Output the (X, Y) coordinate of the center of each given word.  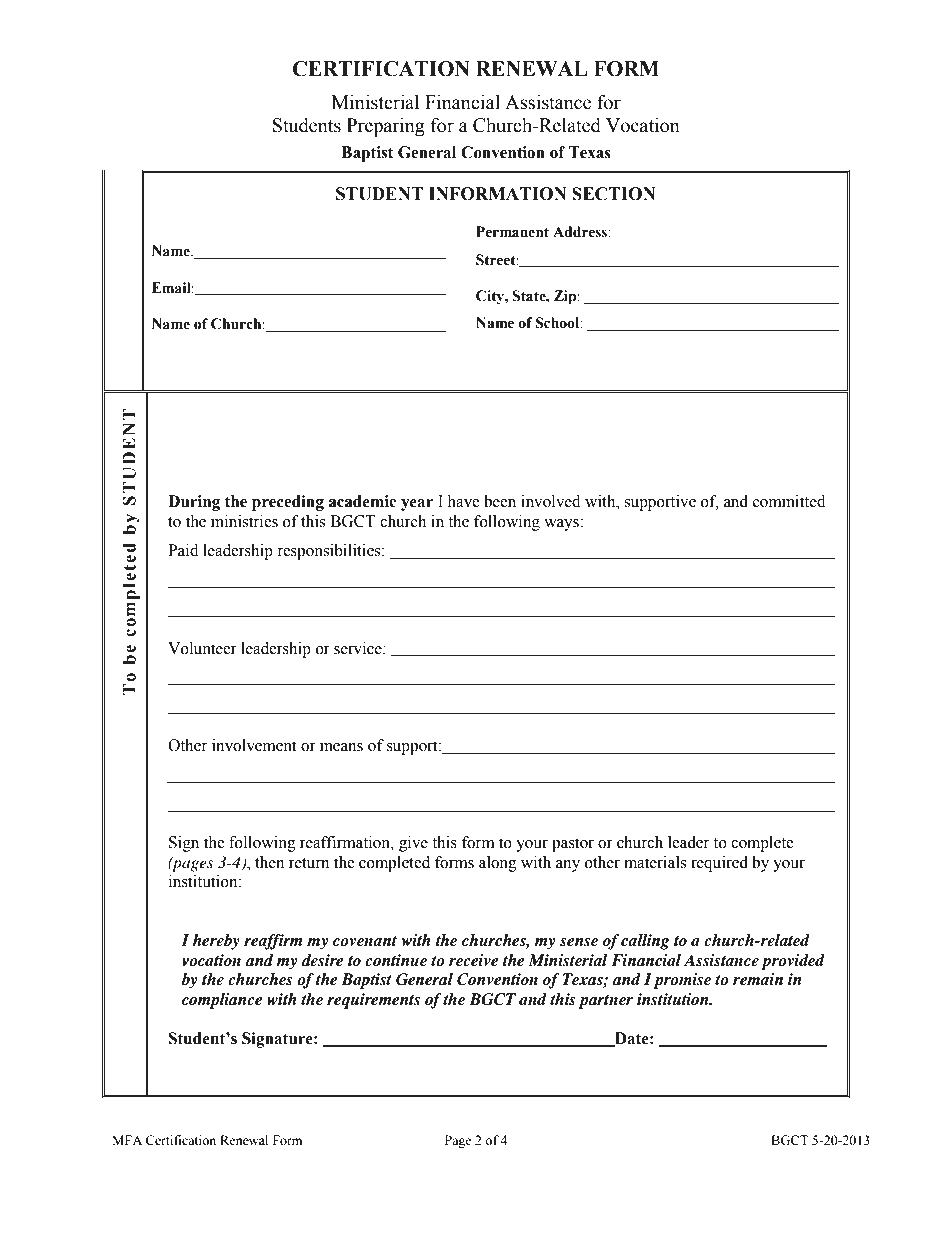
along (498, 864)
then (269, 862)
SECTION (614, 194)
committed (789, 501)
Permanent (512, 232)
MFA (127, 1140)
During (194, 503)
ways (562, 525)
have (463, 501)
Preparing (386, 127)
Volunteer (202, 648)
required (719, 864)
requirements (373, 1001)
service (359, 648)
